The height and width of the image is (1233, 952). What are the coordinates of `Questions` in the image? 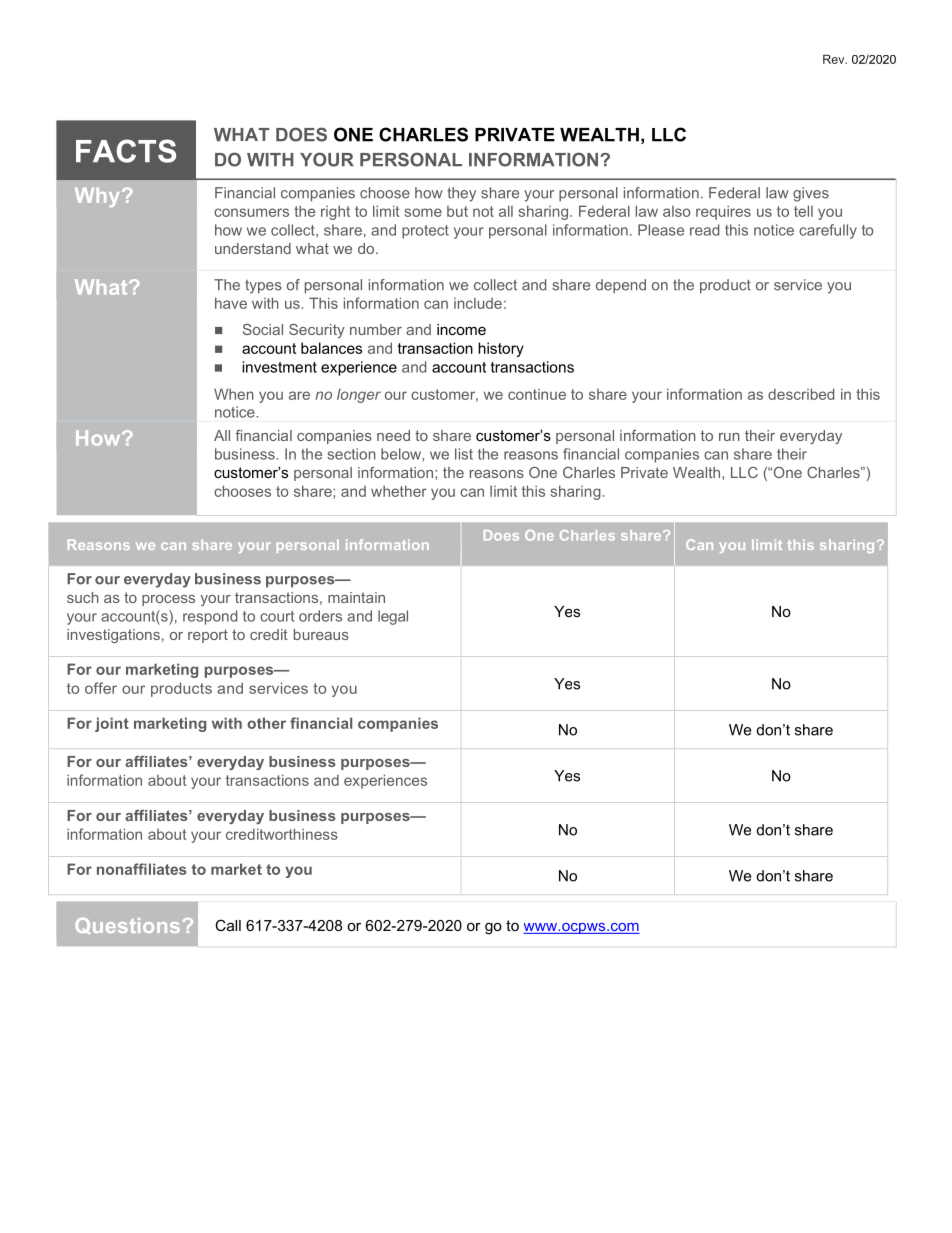 It's located at (127, 926).
